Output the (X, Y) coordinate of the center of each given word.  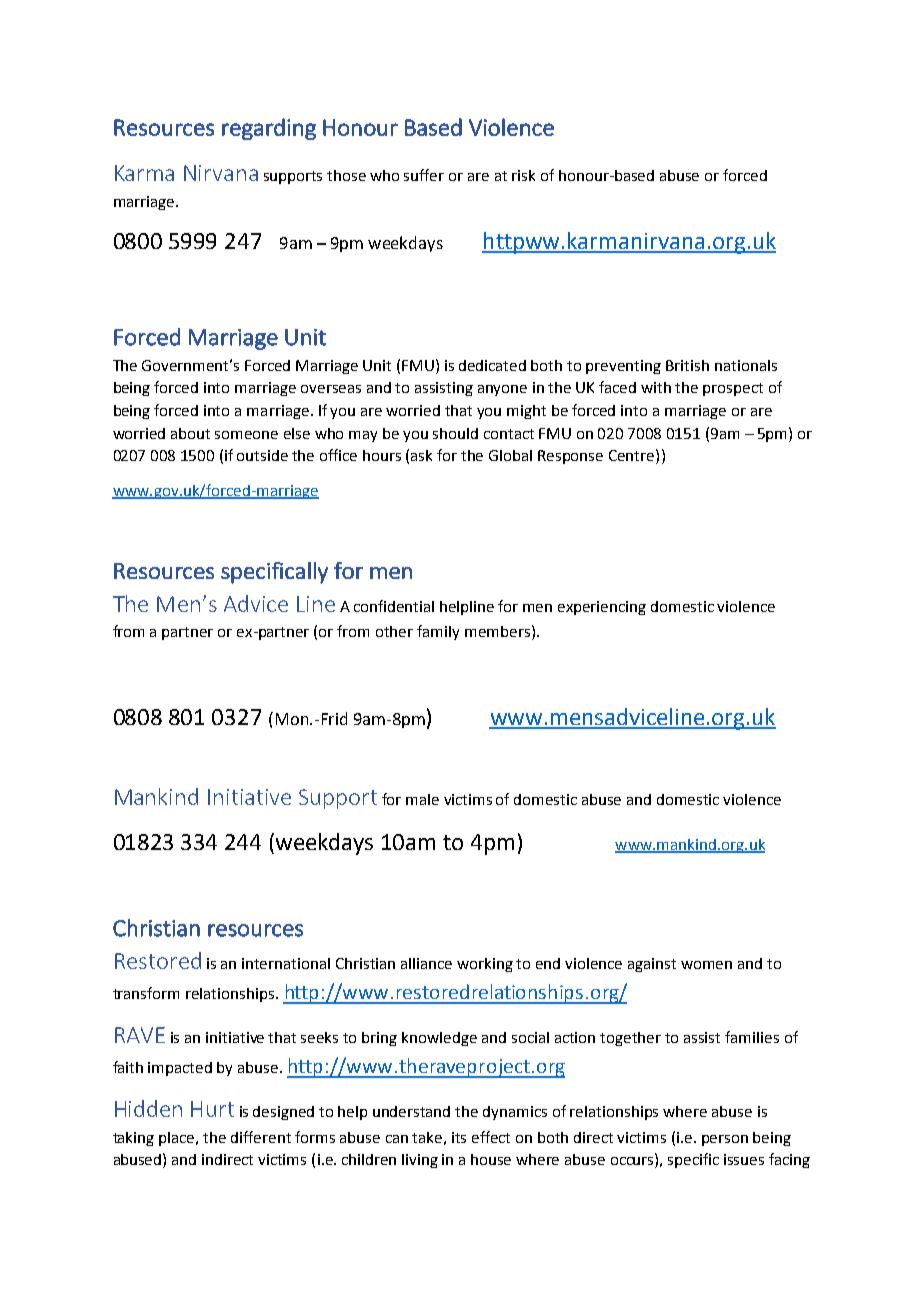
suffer (424, 175)
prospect (733, 389)
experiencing (602, 608)
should (455, 433)
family (438, 632)
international (286, 963)
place (178, 1139)
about (190, 433)
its (459, 1137)
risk (523, 175)
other (394, 631)
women (706, 965)
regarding (269, 129)
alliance (426, 963)
